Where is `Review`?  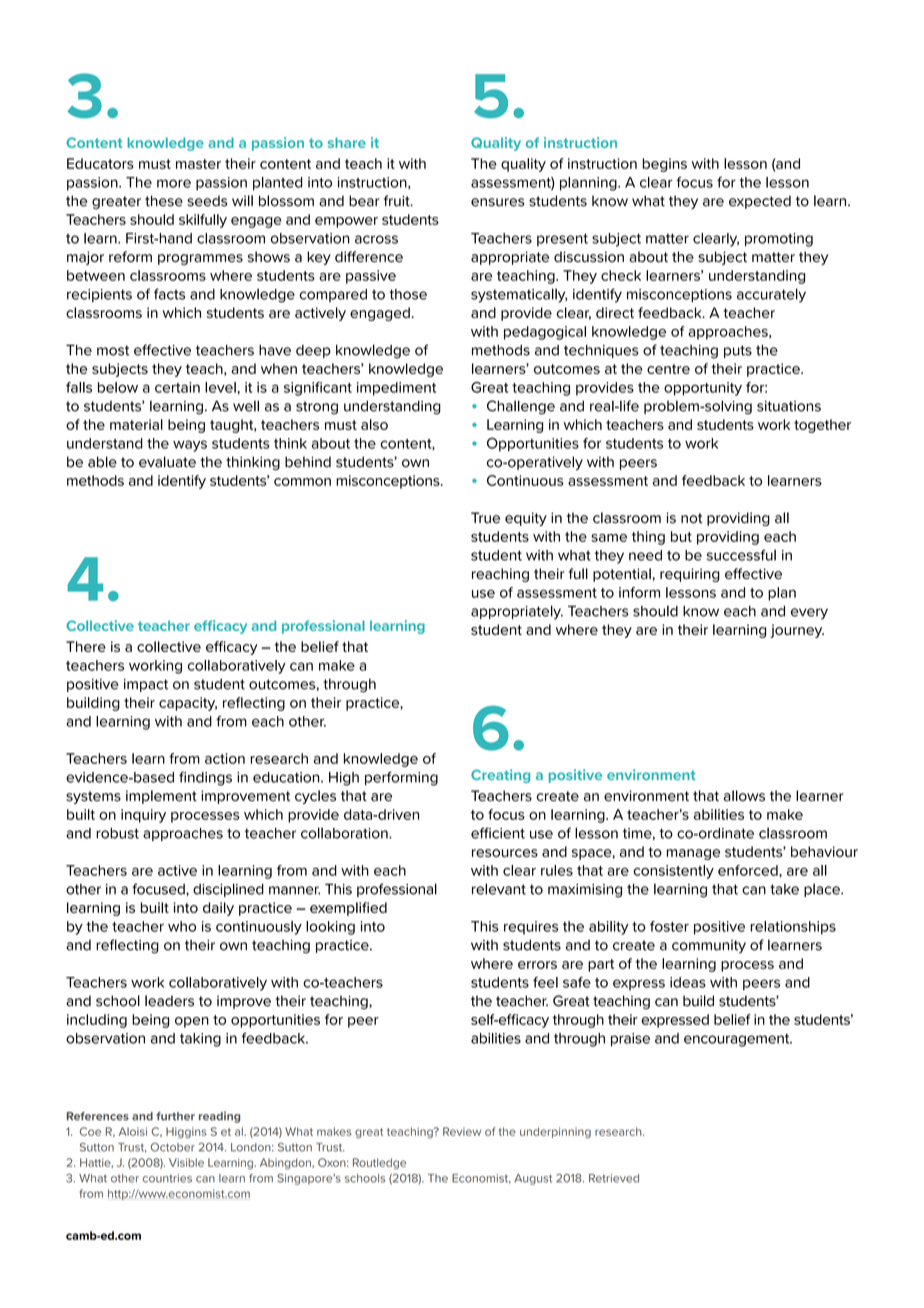
Review is located at coordinates (462, 1131).
